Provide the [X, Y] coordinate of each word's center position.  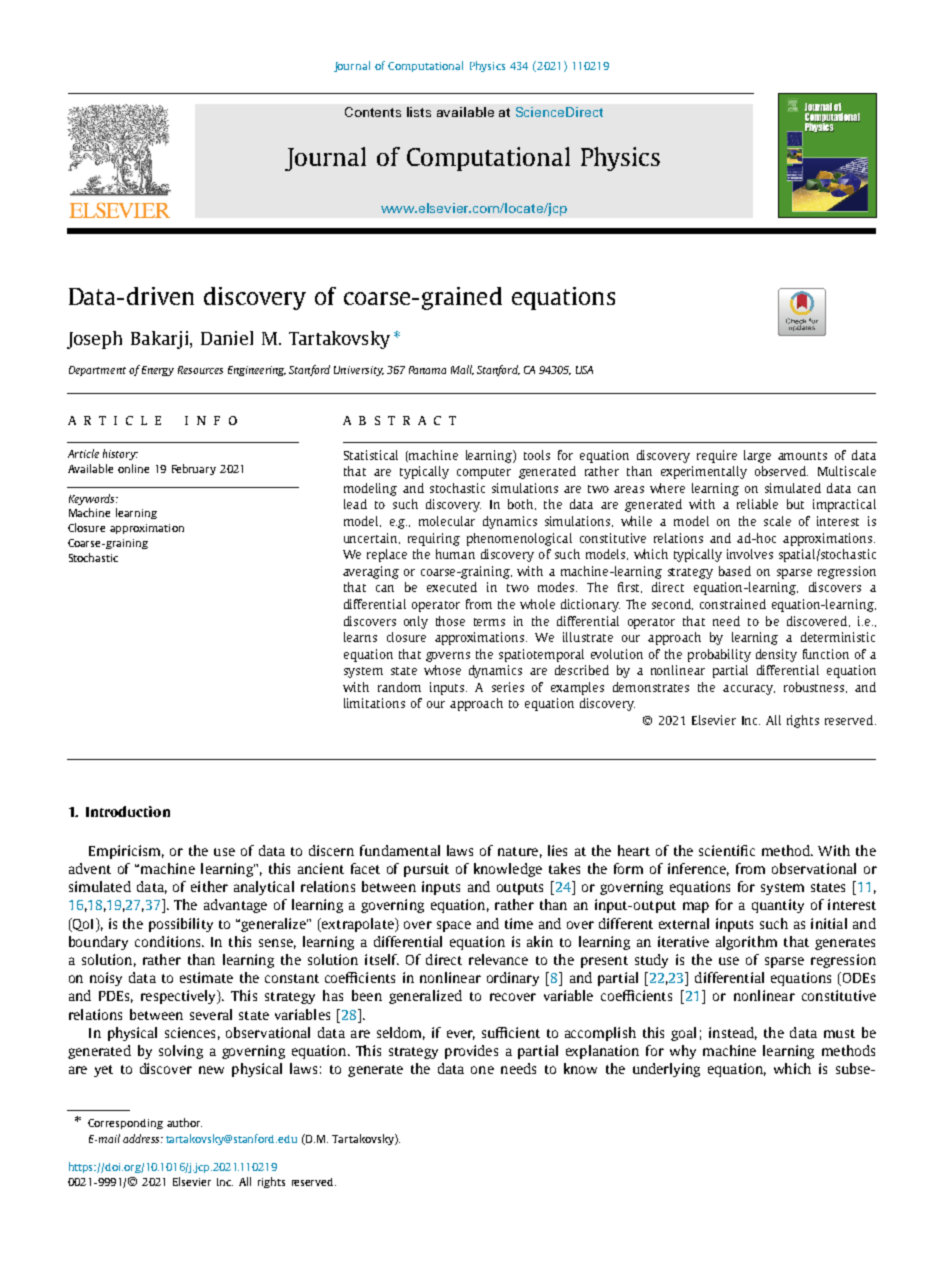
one [482, 1070]
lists [419, 112]
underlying [666, 1070]
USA [584, 370]
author [184, 1122]
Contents [373, 112]
